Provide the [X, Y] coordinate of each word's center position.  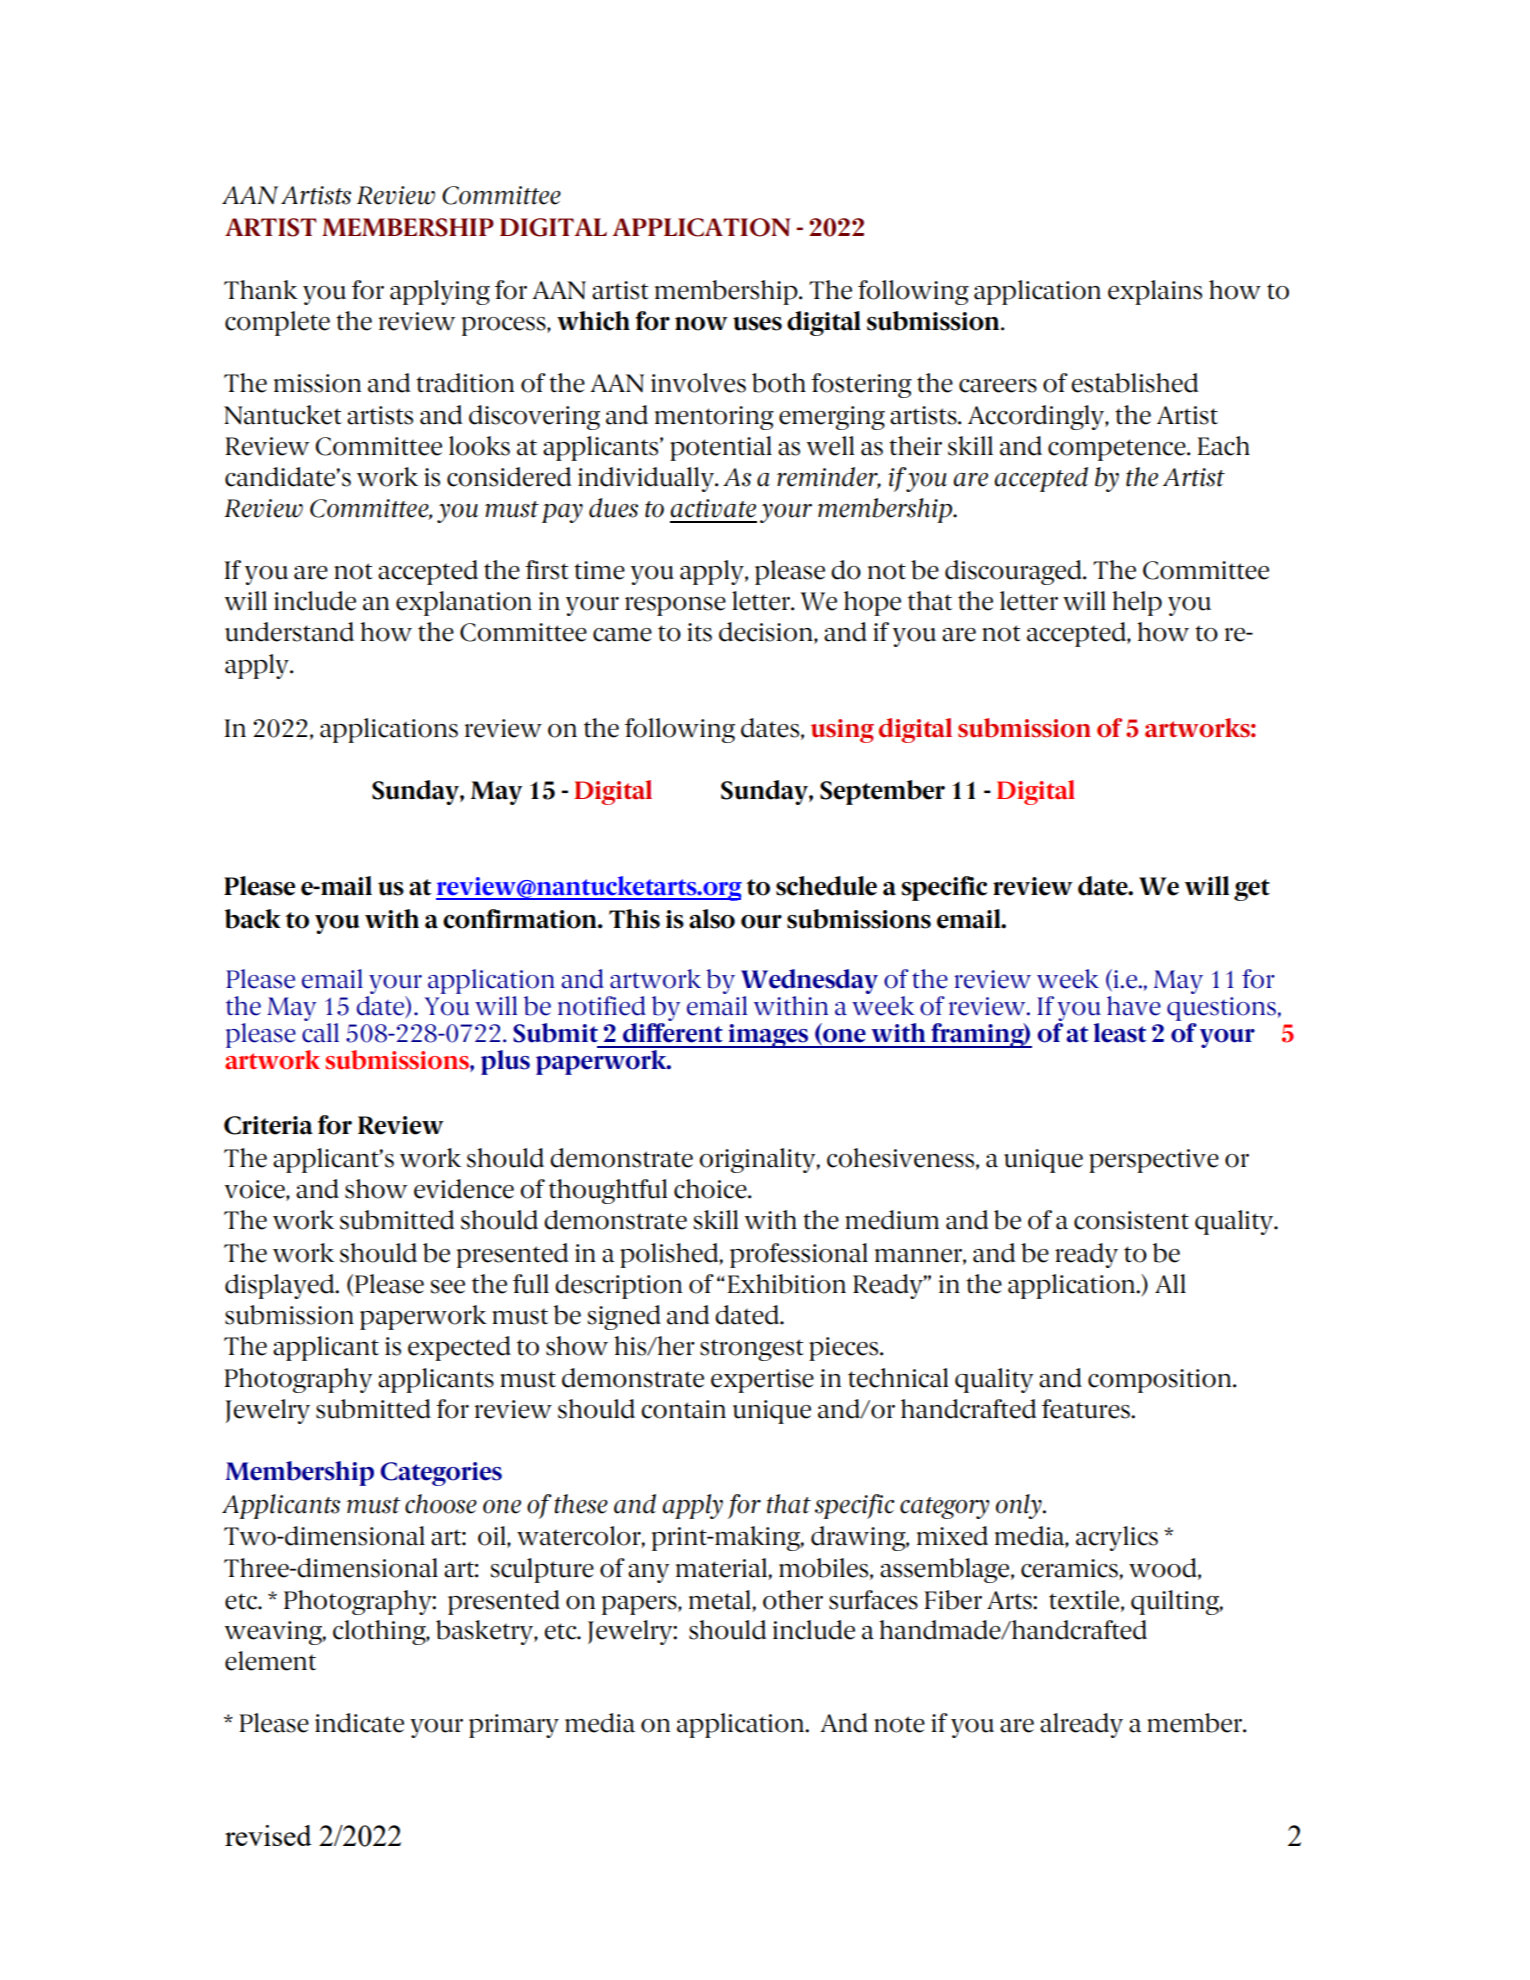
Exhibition [786, 1284]
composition [1161, 1381]
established [1135, 383]
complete [277, 323]
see [448, 1287]
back [253, 919]
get [1252, 890]
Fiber [953, 1600]
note [899, 1724]
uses [757, 324]
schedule [826, 886]
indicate [359, 1723]
